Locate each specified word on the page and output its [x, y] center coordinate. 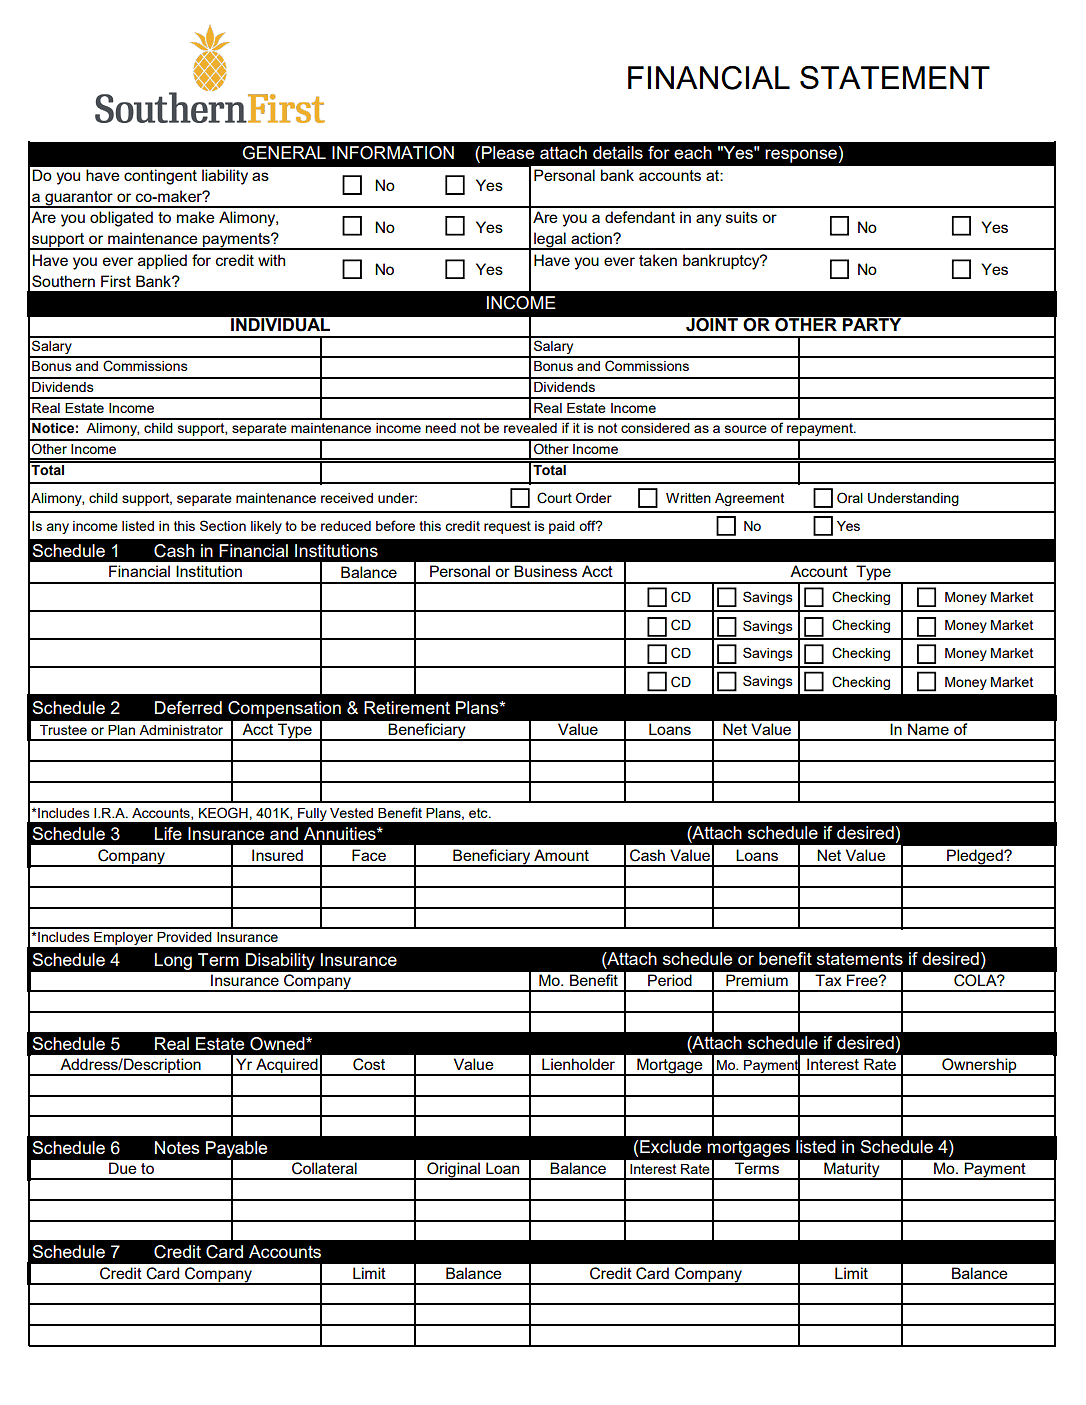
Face [369, 855]
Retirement [407, 707]
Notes [177, 1147]
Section [223, 525]
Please [508, 152]
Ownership [979, 1067]
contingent [160, 177]
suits [742, 217]
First [116, 281]
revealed [530, 428]
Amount [561, 855]
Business [545, 571]
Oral [850, 498]
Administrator [181, 730]
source [746, 429]
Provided [184, 937]
